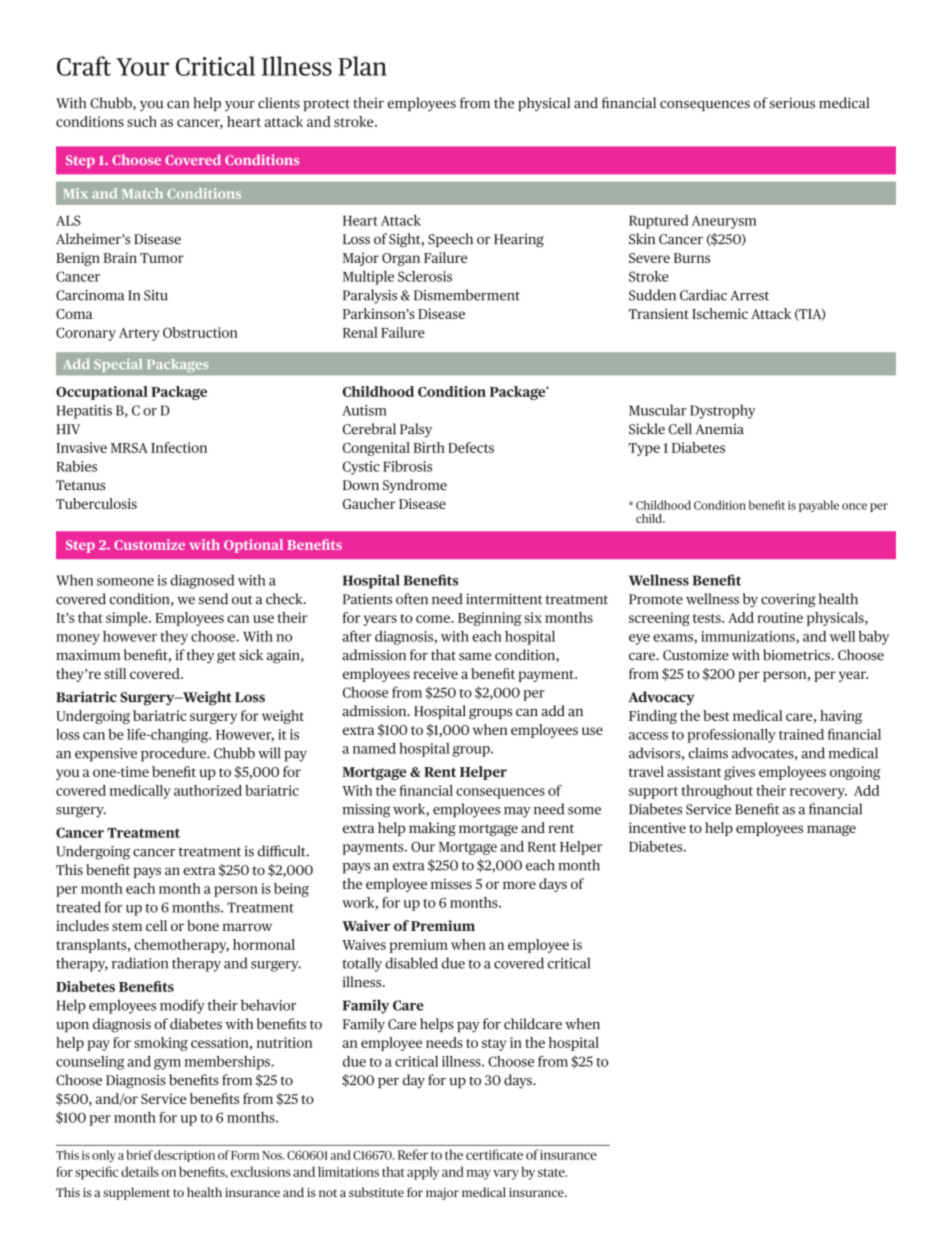 The width and height of the screenshot is (952, 1233). Describe the element at coordinates (792, 103) in the screenshot. I see `serious` at that location.
